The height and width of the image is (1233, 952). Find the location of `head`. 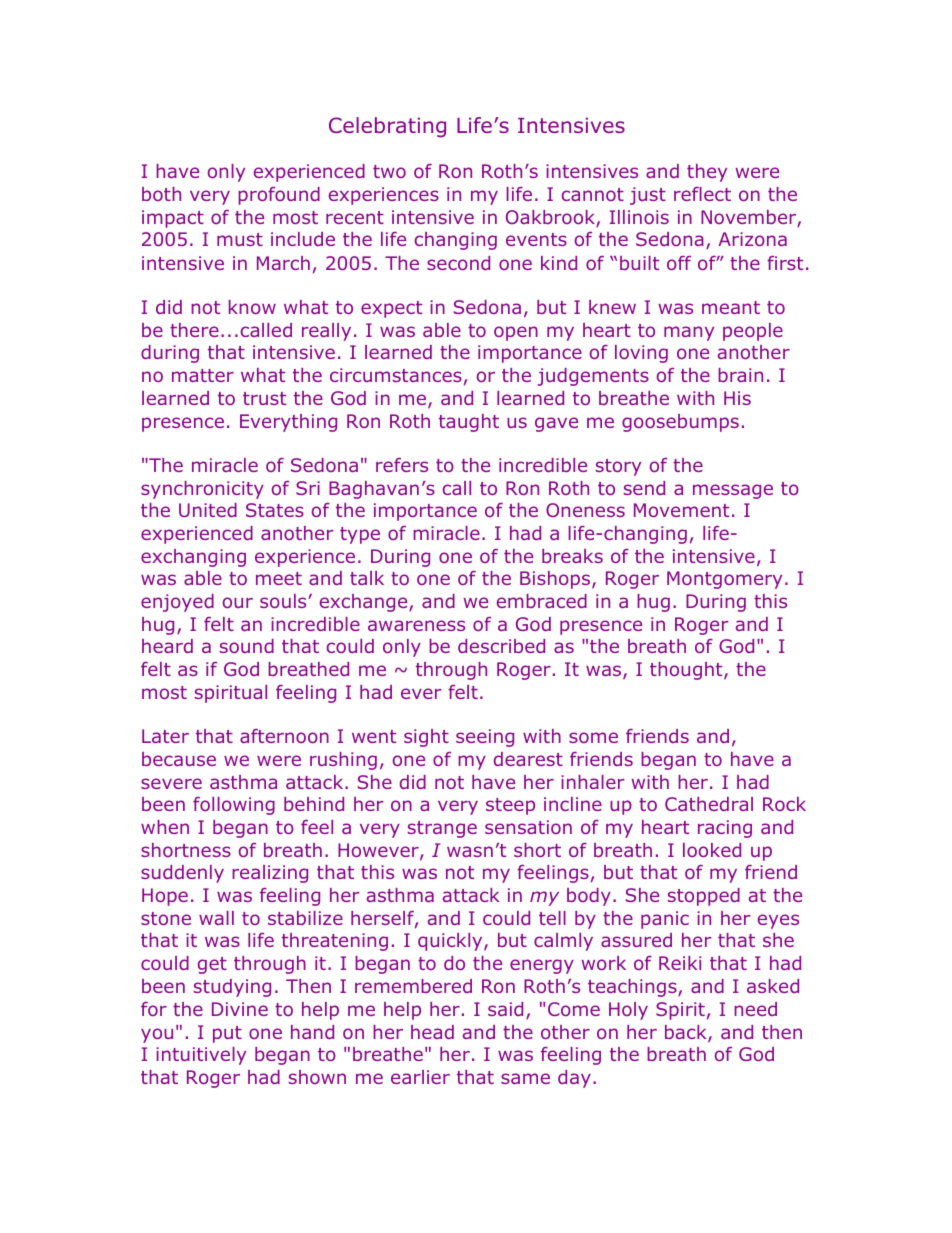

head is located at coordinates (432, 1032).
